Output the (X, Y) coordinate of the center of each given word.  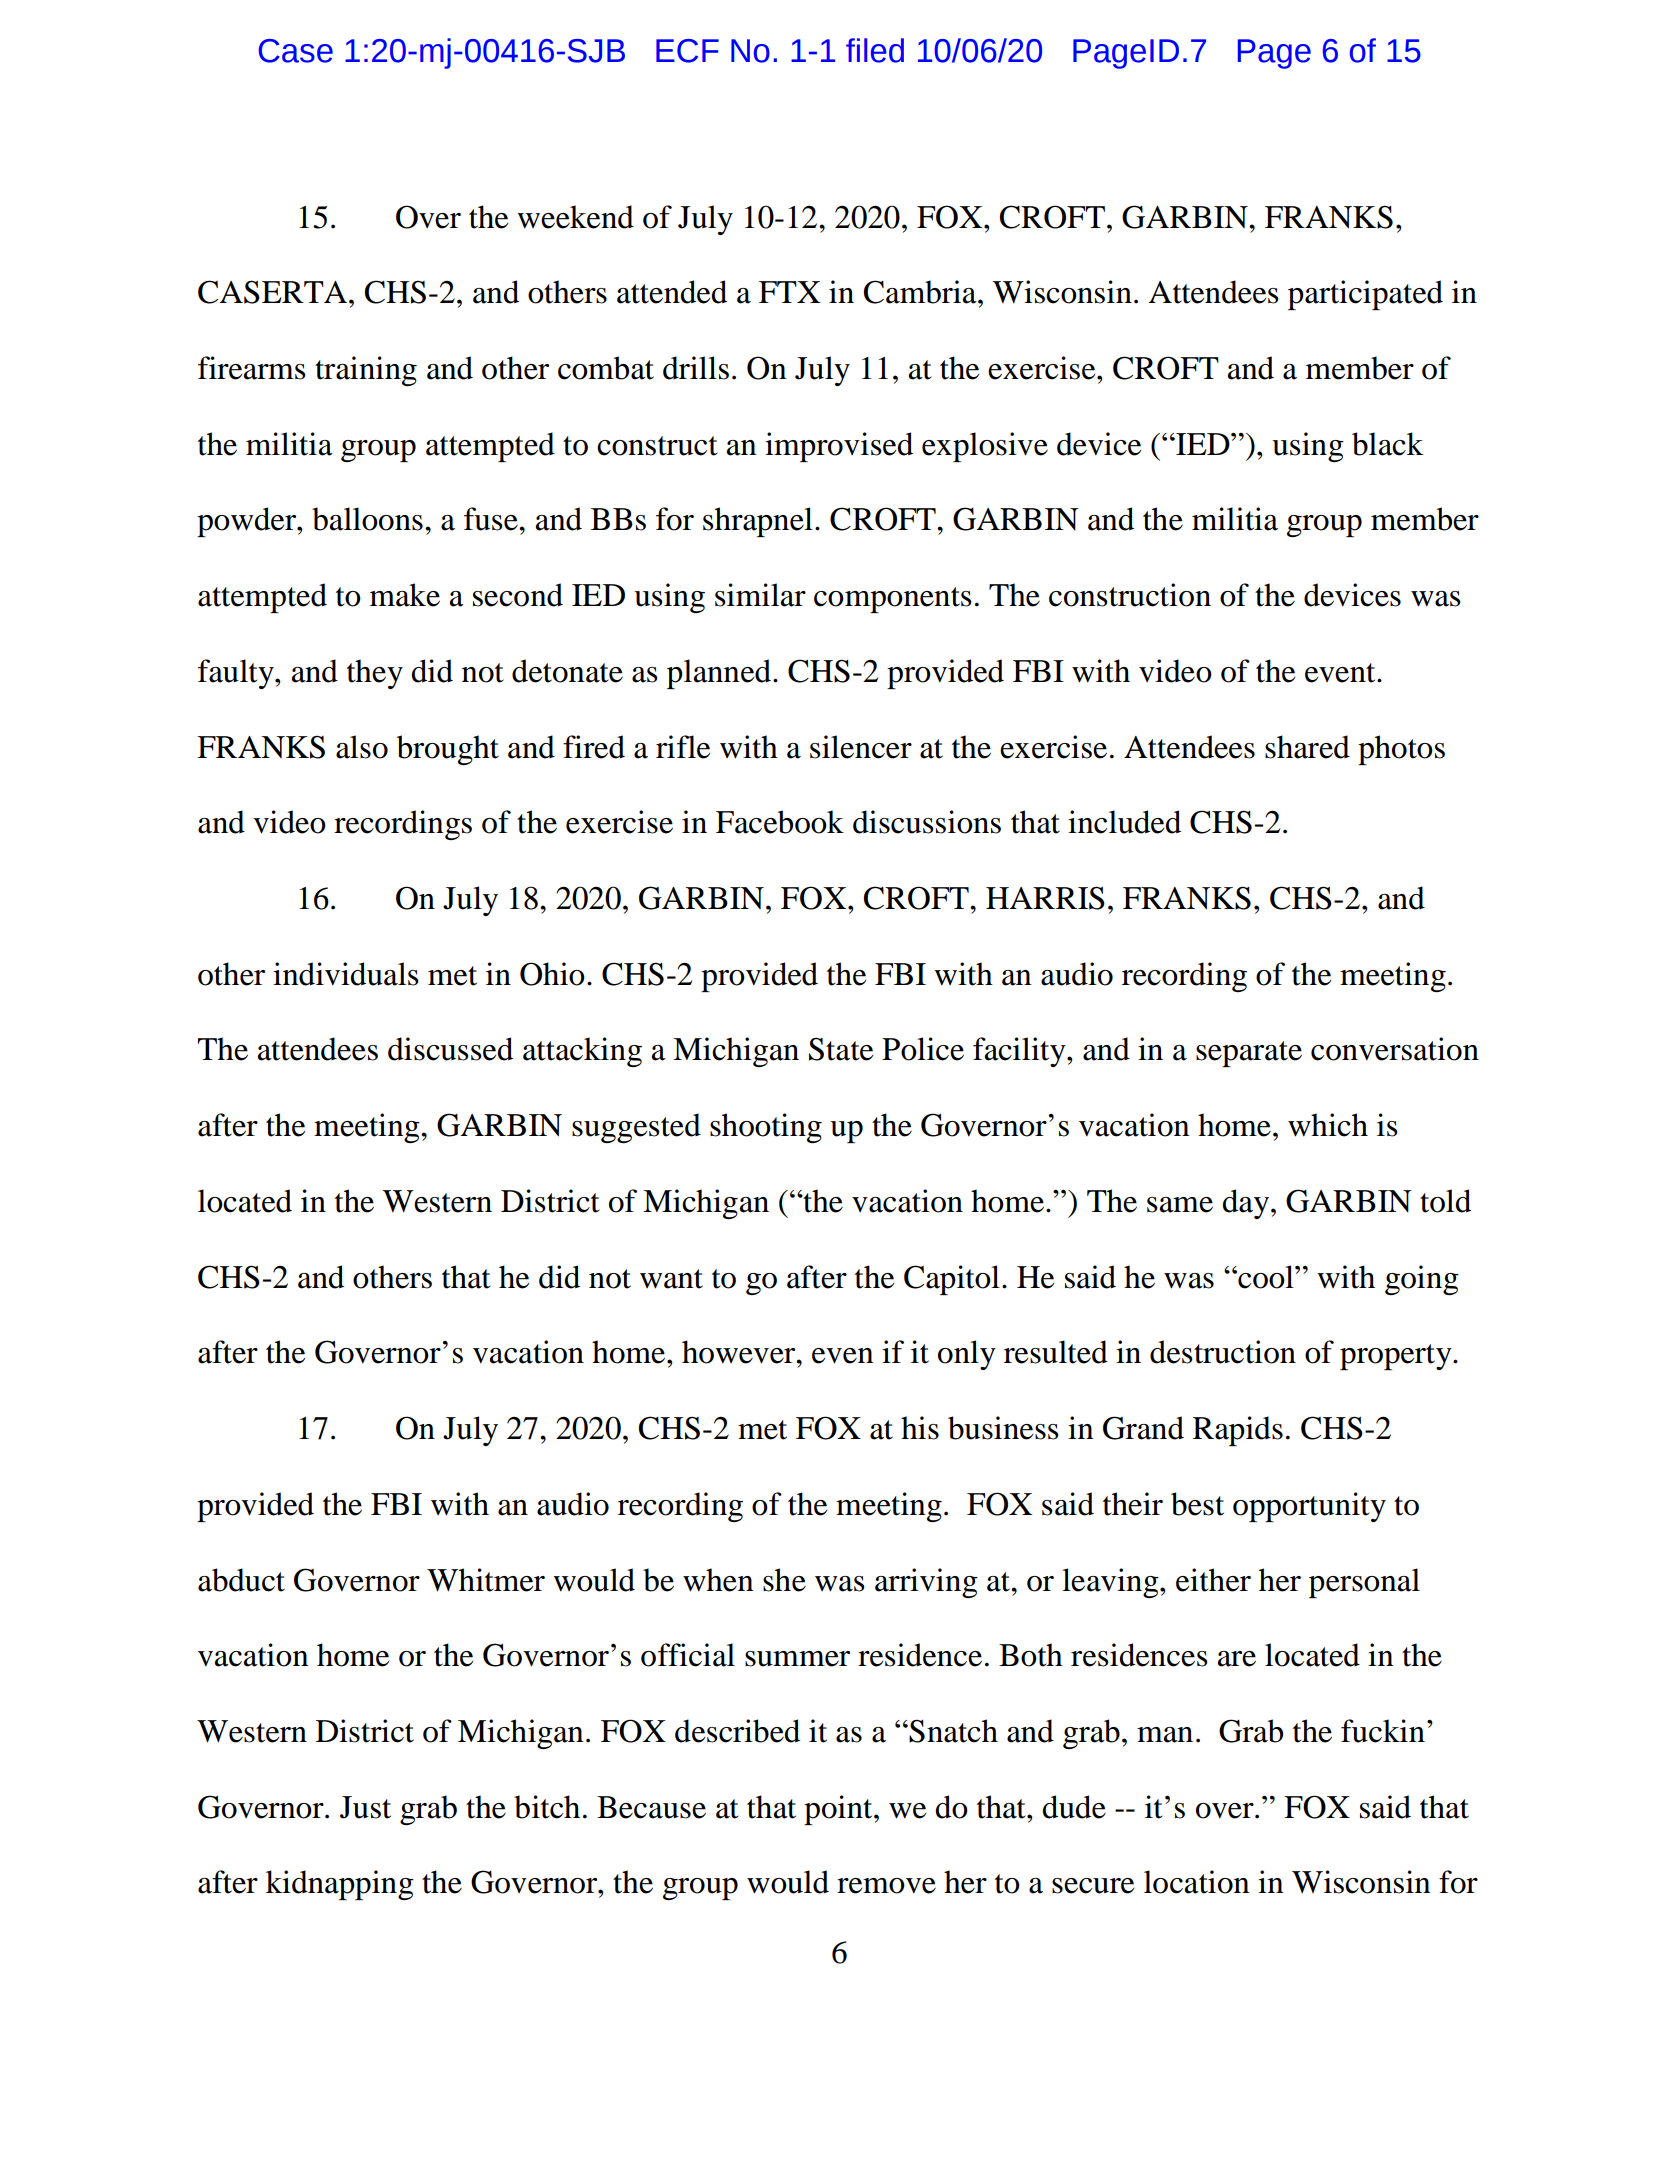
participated (1365, 295)
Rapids (1238, 1431)
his (920, 1428)
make (405, 595)
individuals (345, 974)
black (1387, 444)
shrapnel (758, 522)
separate (1249, 1054)
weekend (575, 217)
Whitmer (486, 1580)
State (841, 1049)
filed (875, 50)
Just (365, 1807)
